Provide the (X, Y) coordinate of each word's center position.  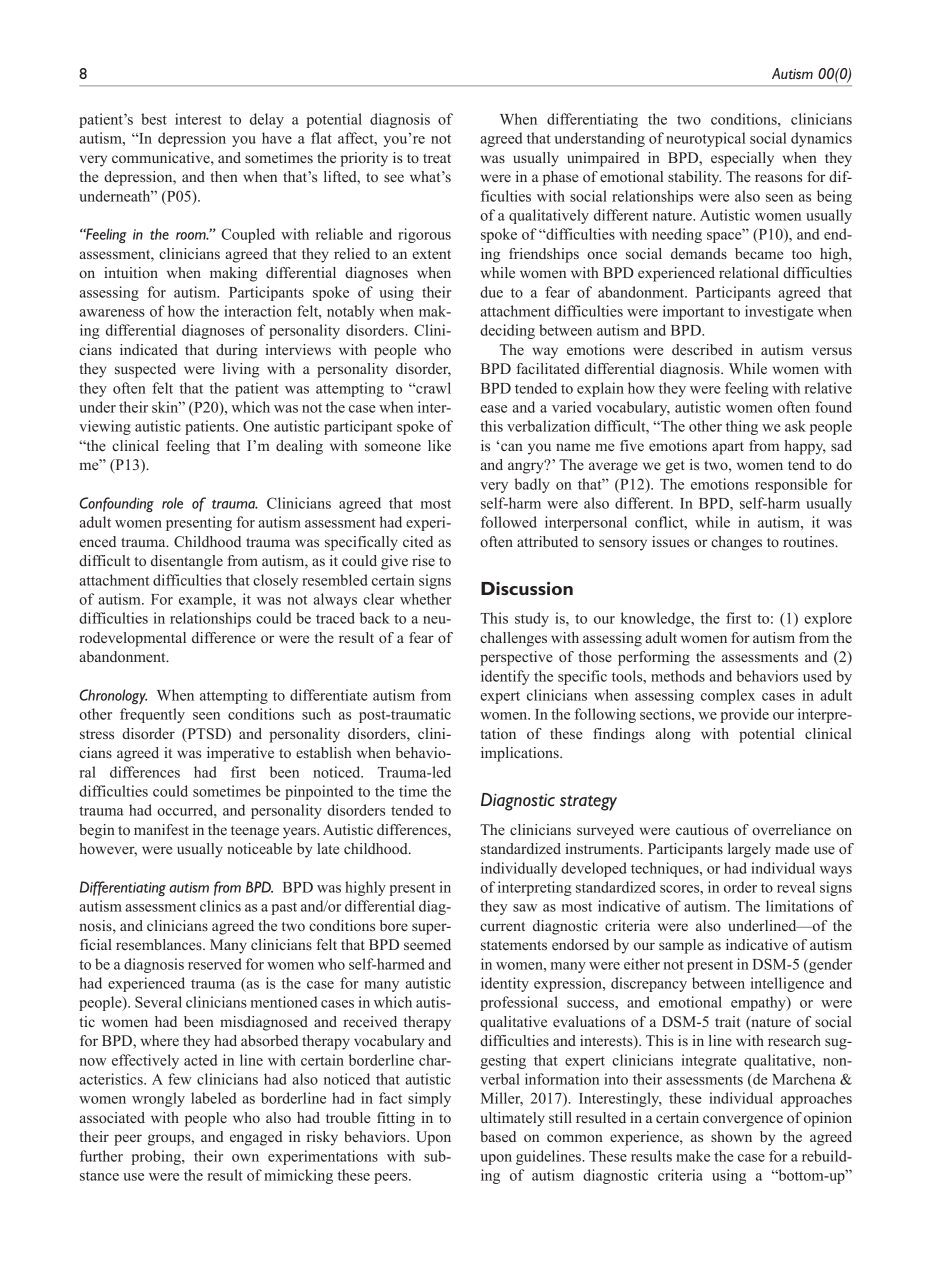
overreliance (791, 829)
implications (521, 754)
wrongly (158, 1099)
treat (437, 158)
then (224, 176)
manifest (161, 829)
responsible (791, 485)
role (172, 503)
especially (742, 159)
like (439, 445)
